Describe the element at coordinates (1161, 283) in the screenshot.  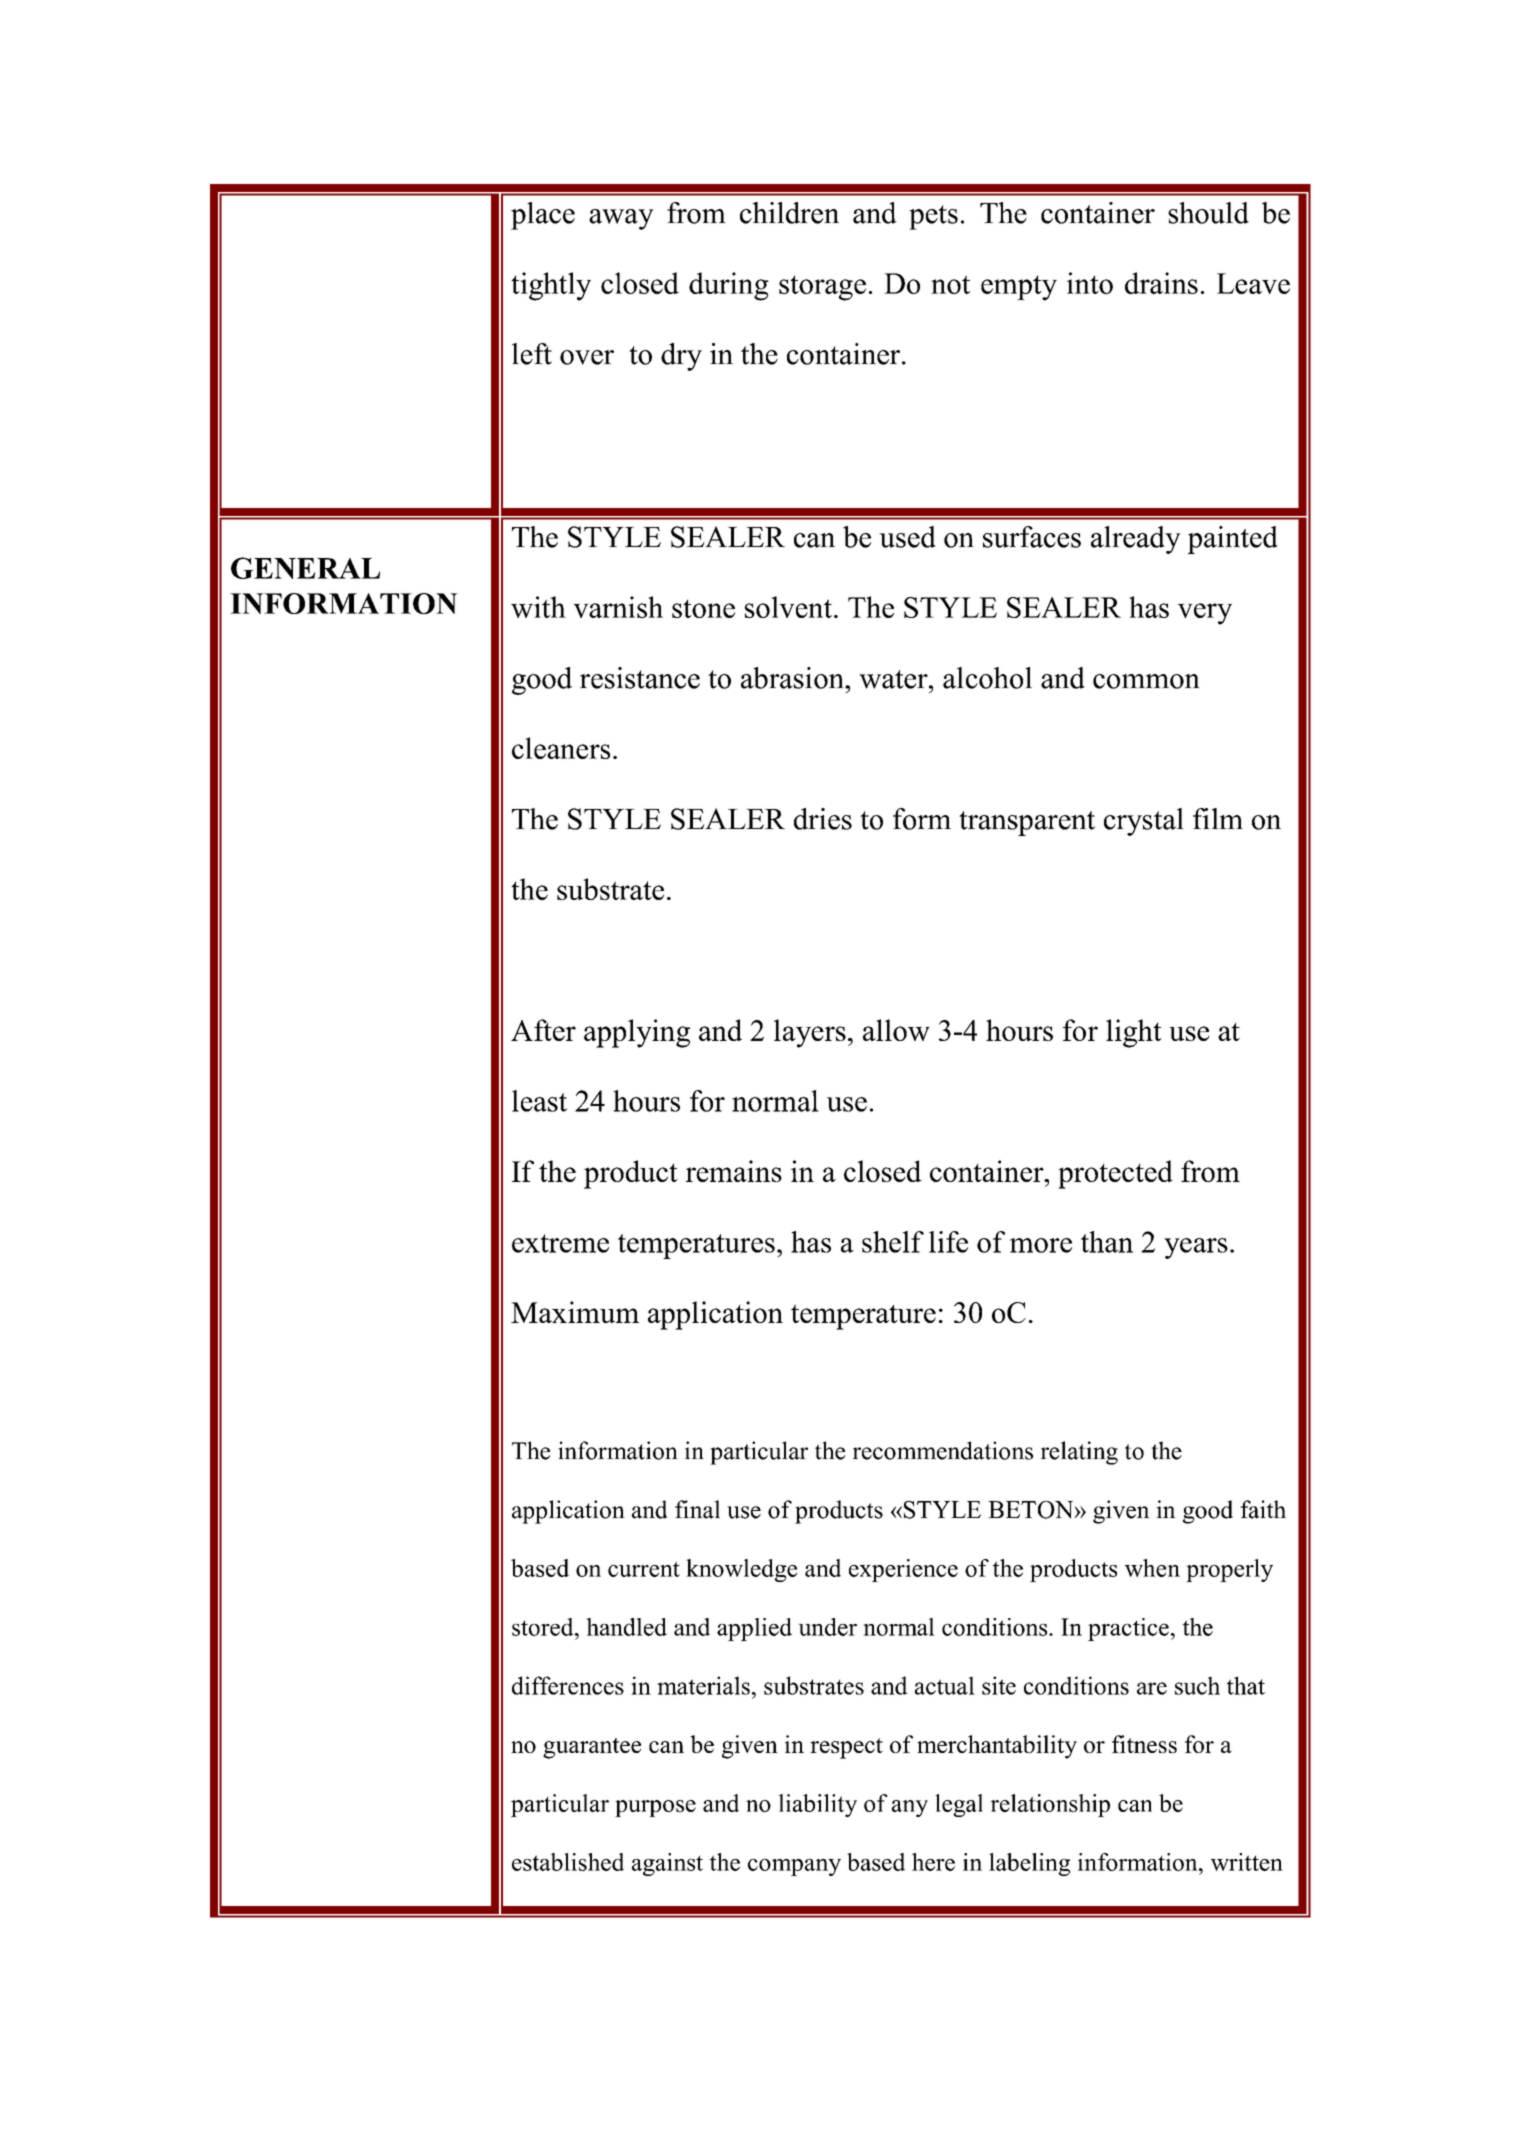
I see `drains` at that location.
